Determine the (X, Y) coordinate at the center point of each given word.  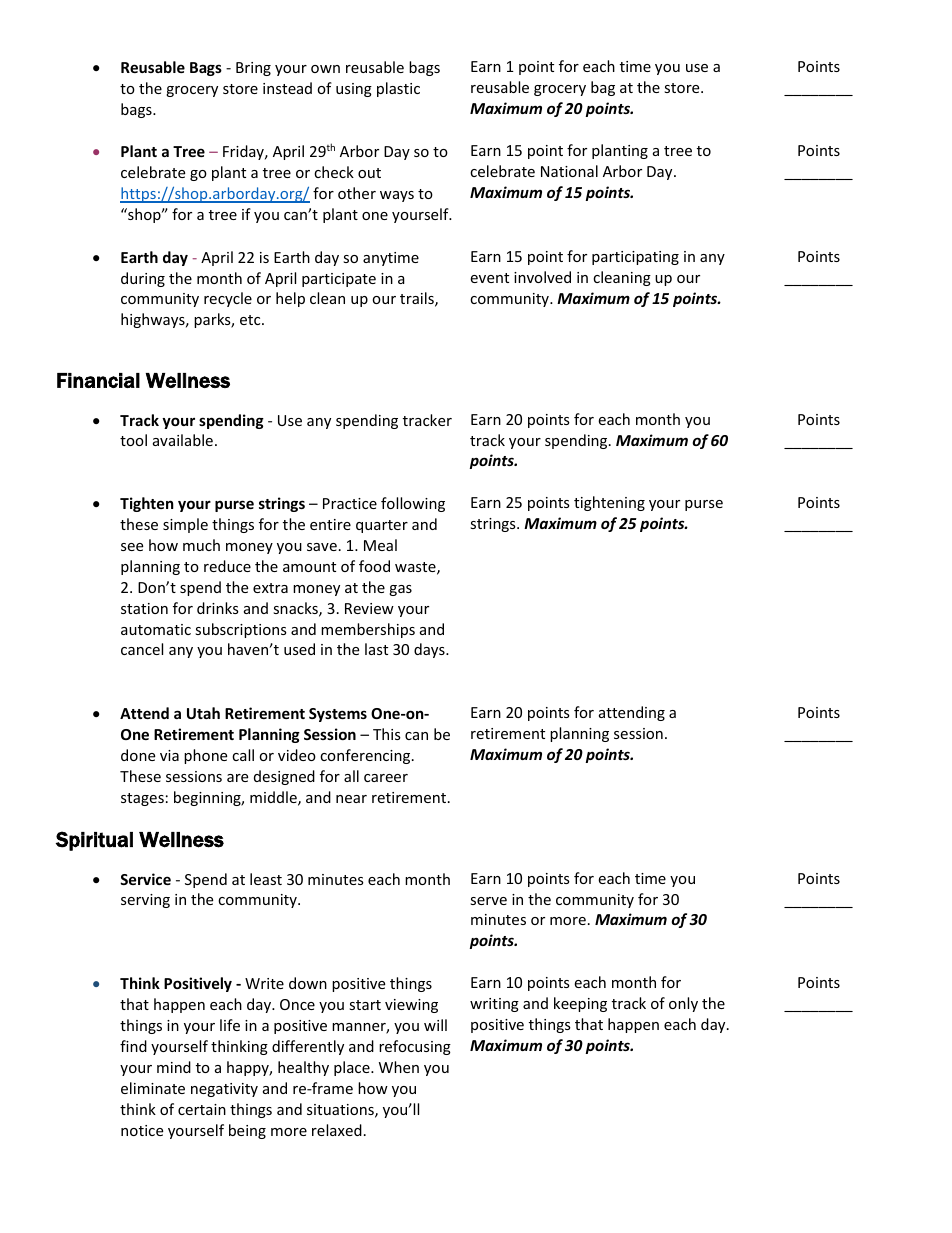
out (369, 173)
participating (635, 258)
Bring (253, 69)
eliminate (153, 1088)
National (569, 171)
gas (400, 590)
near (351, 799)
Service (145, 879)
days (430, 650)
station (144, 608)
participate (339, 280)
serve (488, 901)
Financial (98, 380)
